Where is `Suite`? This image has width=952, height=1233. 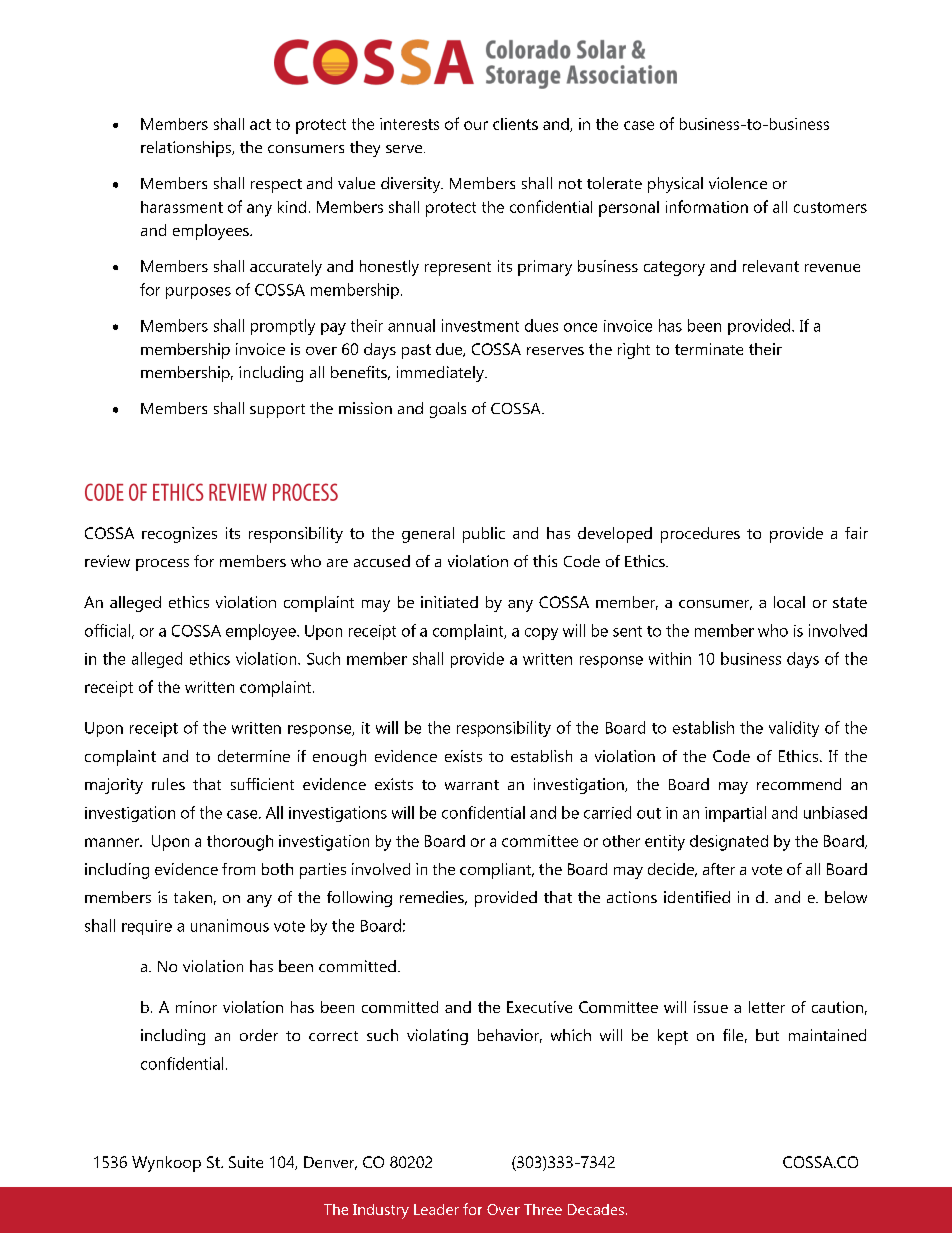 Suite is located at coordinates (246, 1162).
